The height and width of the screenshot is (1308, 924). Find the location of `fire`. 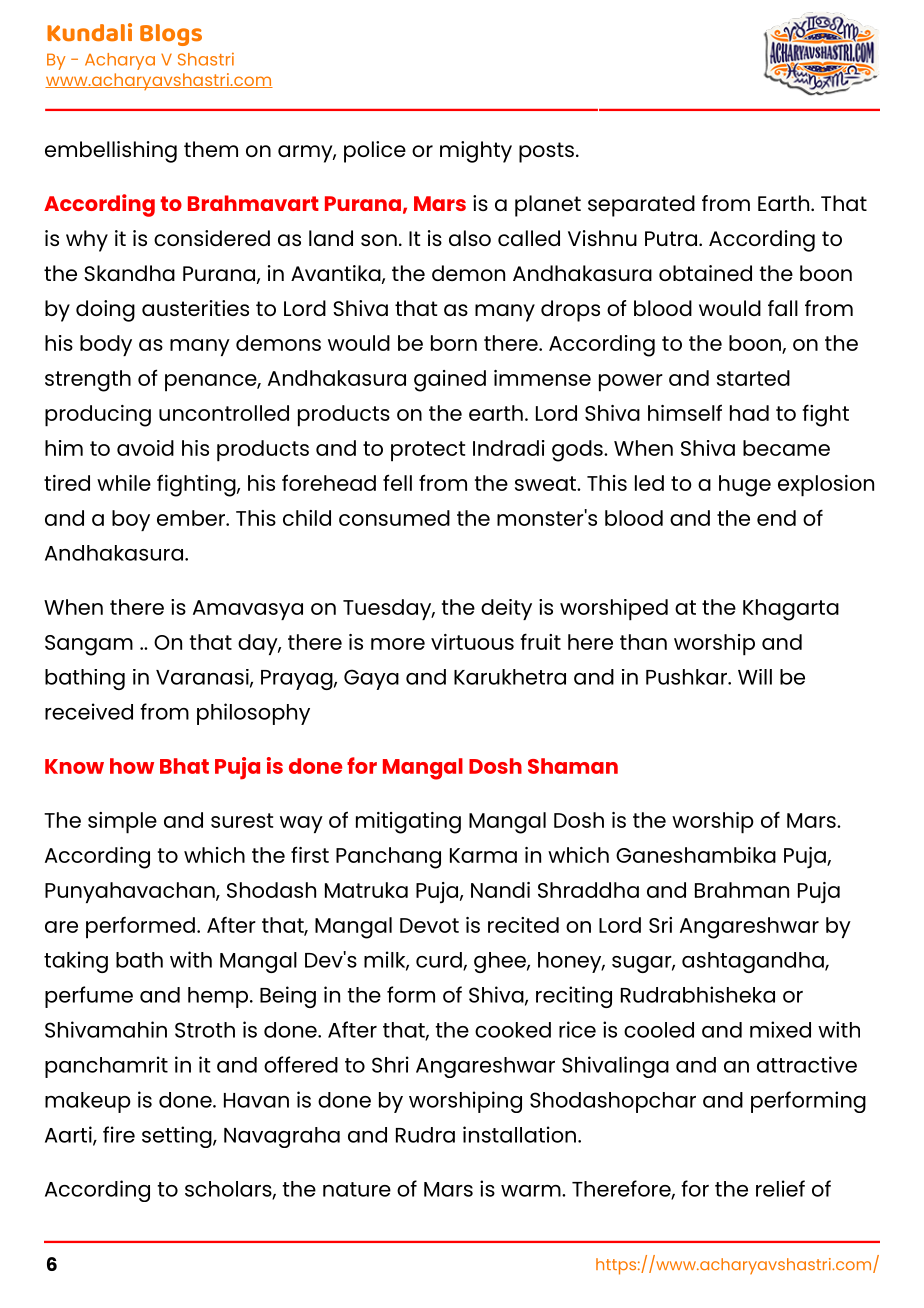

fire is located at coordinates (119, 1134).
